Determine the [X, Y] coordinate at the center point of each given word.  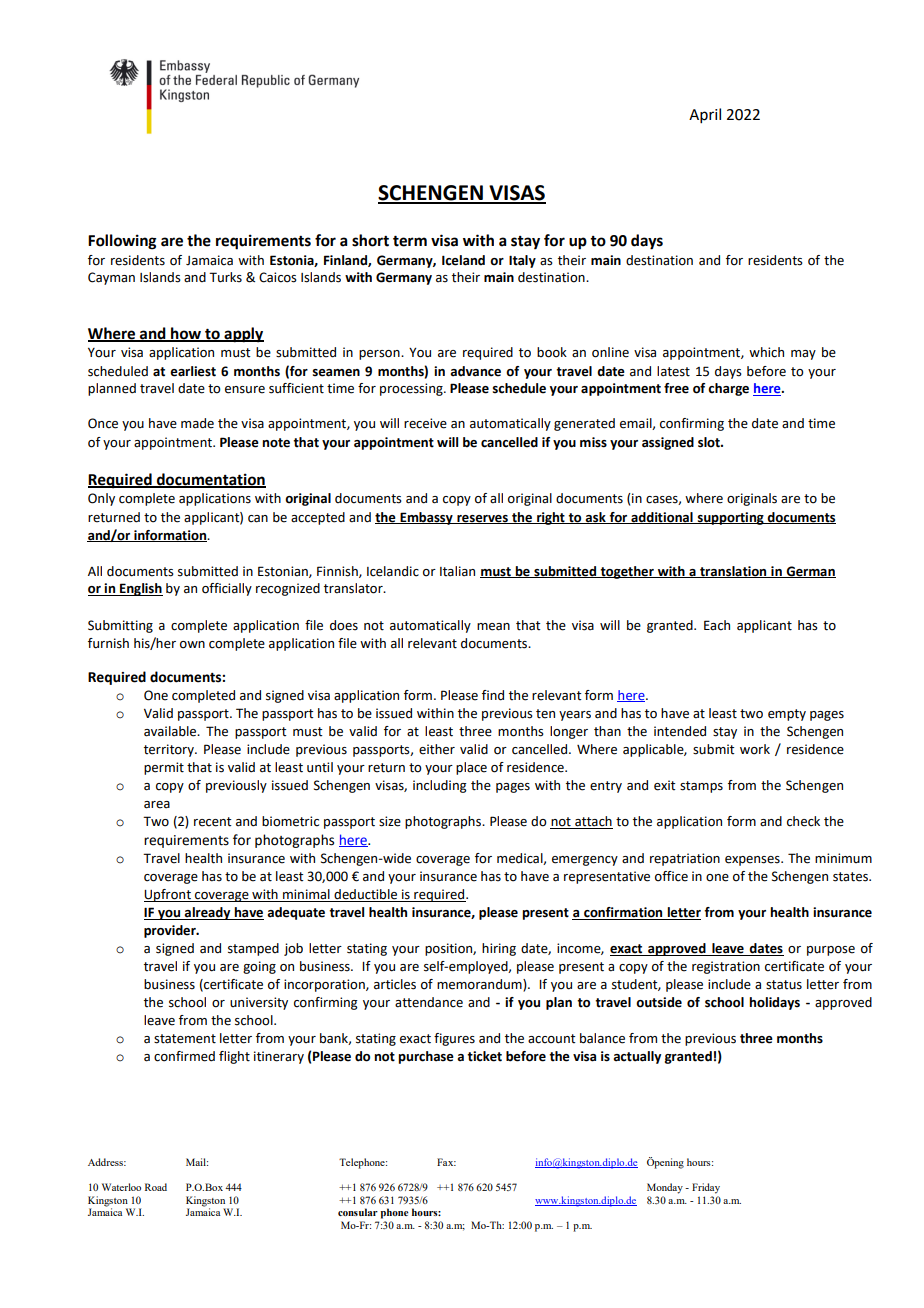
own [192, 645]
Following [122, 242]
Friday [706, 1188]
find [493, 695]
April [705, 115]
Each [717, 625]
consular [358, 1212]
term [410, 241]
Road [156, 1187]
